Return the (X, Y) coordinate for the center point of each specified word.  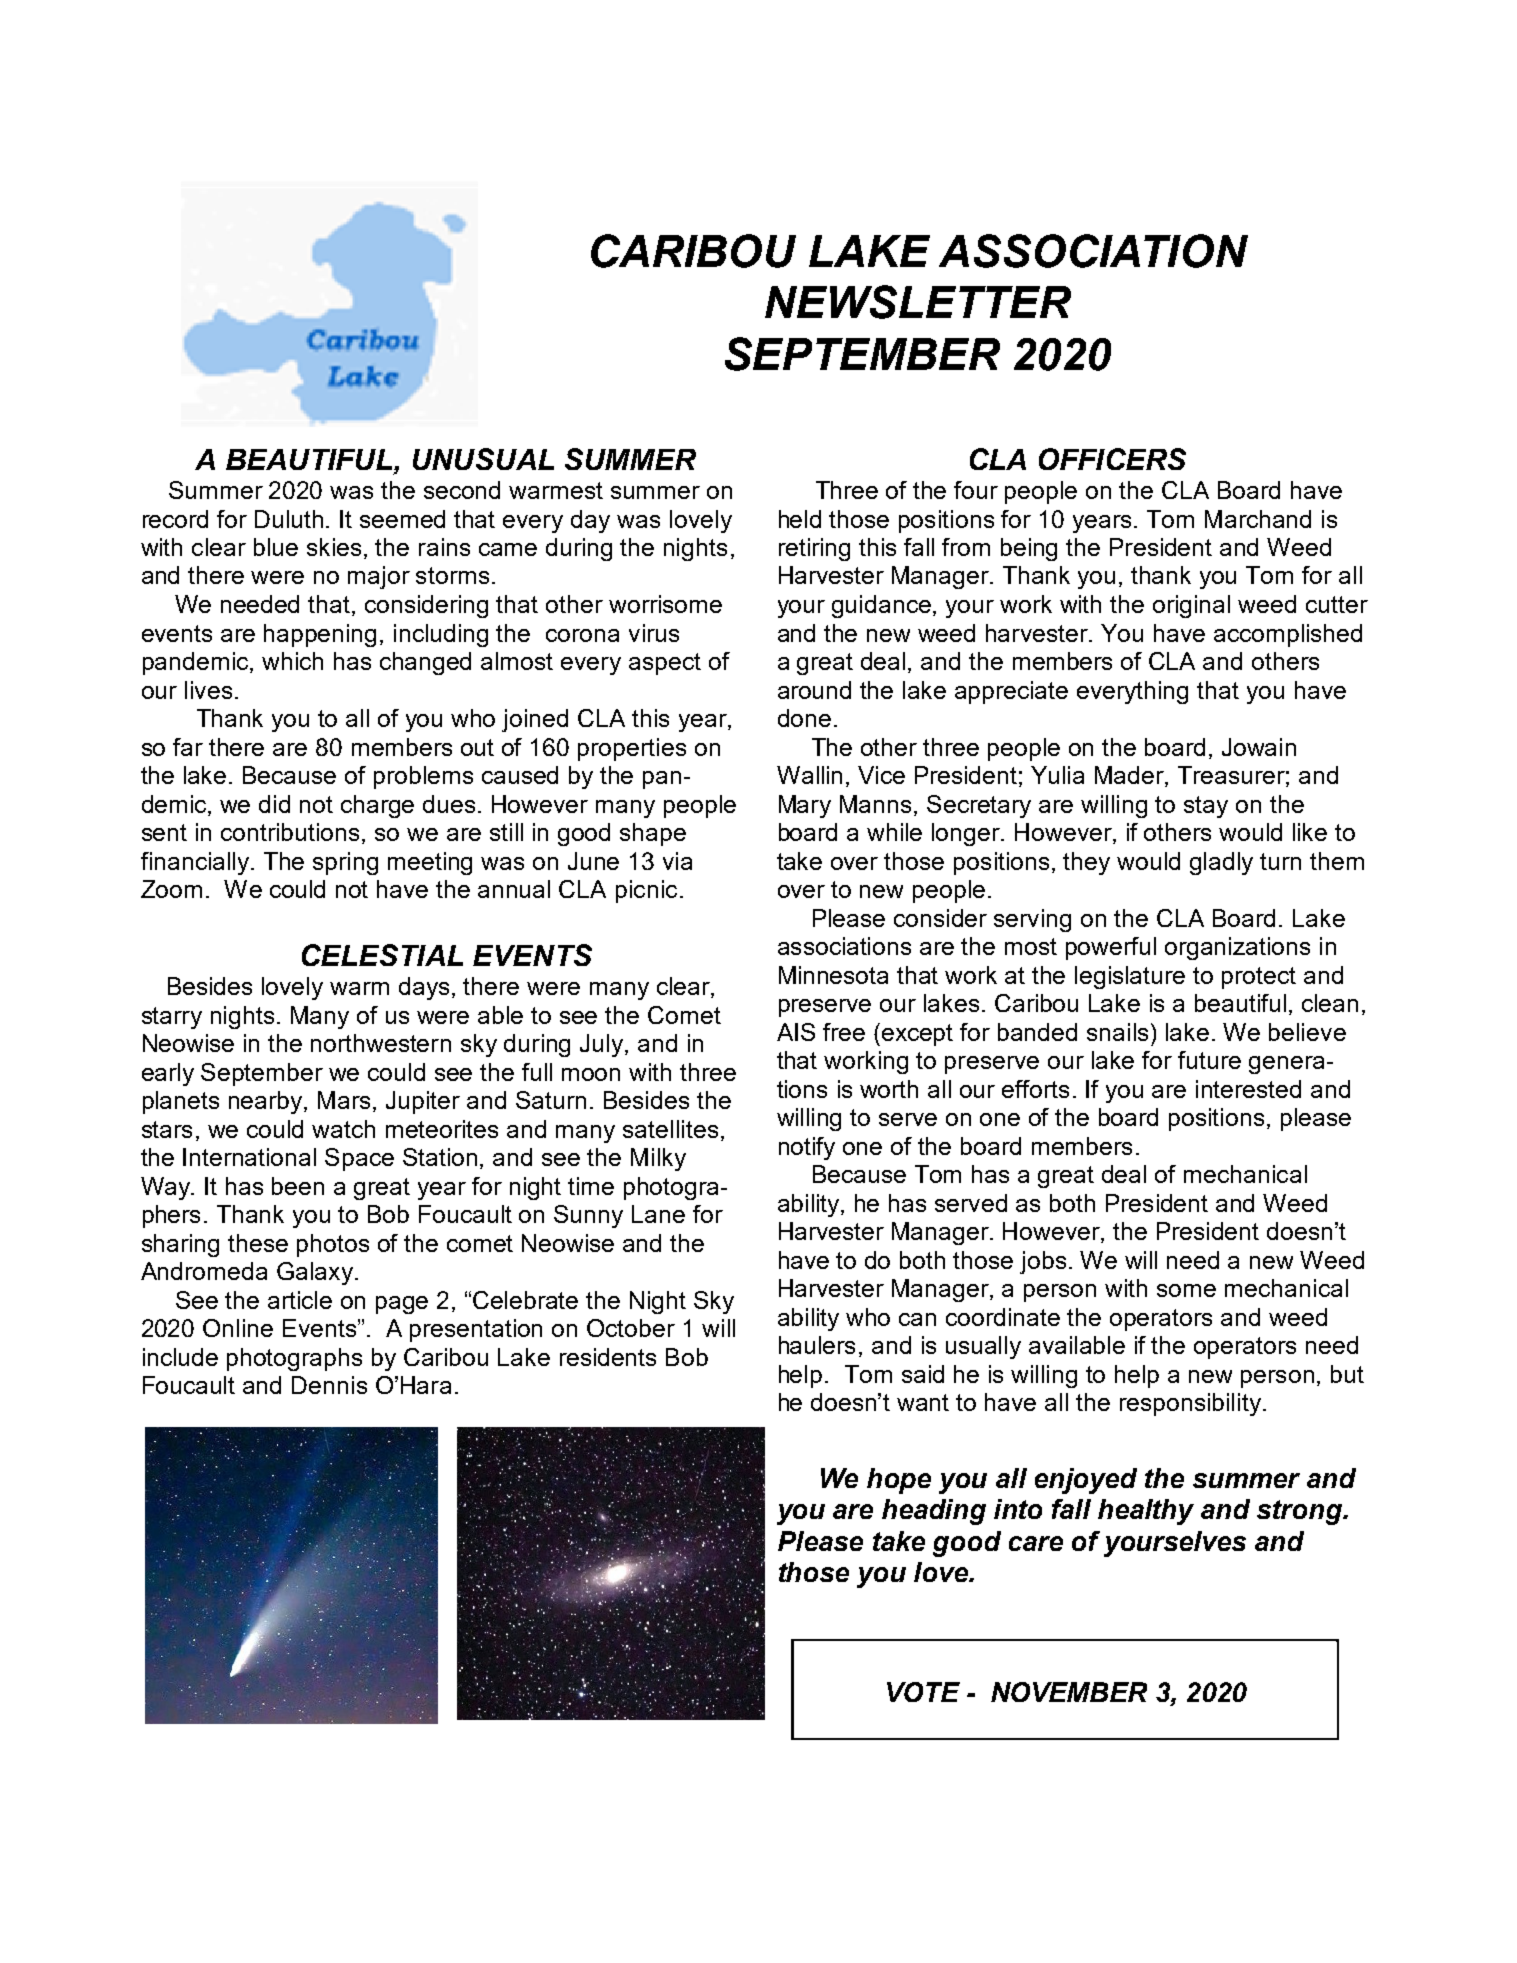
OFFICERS (1112, 459)
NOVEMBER (1069, 1692)
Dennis (329, 1385)
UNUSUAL (483, 459)
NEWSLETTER (918, 302)
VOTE (923, 1692)
